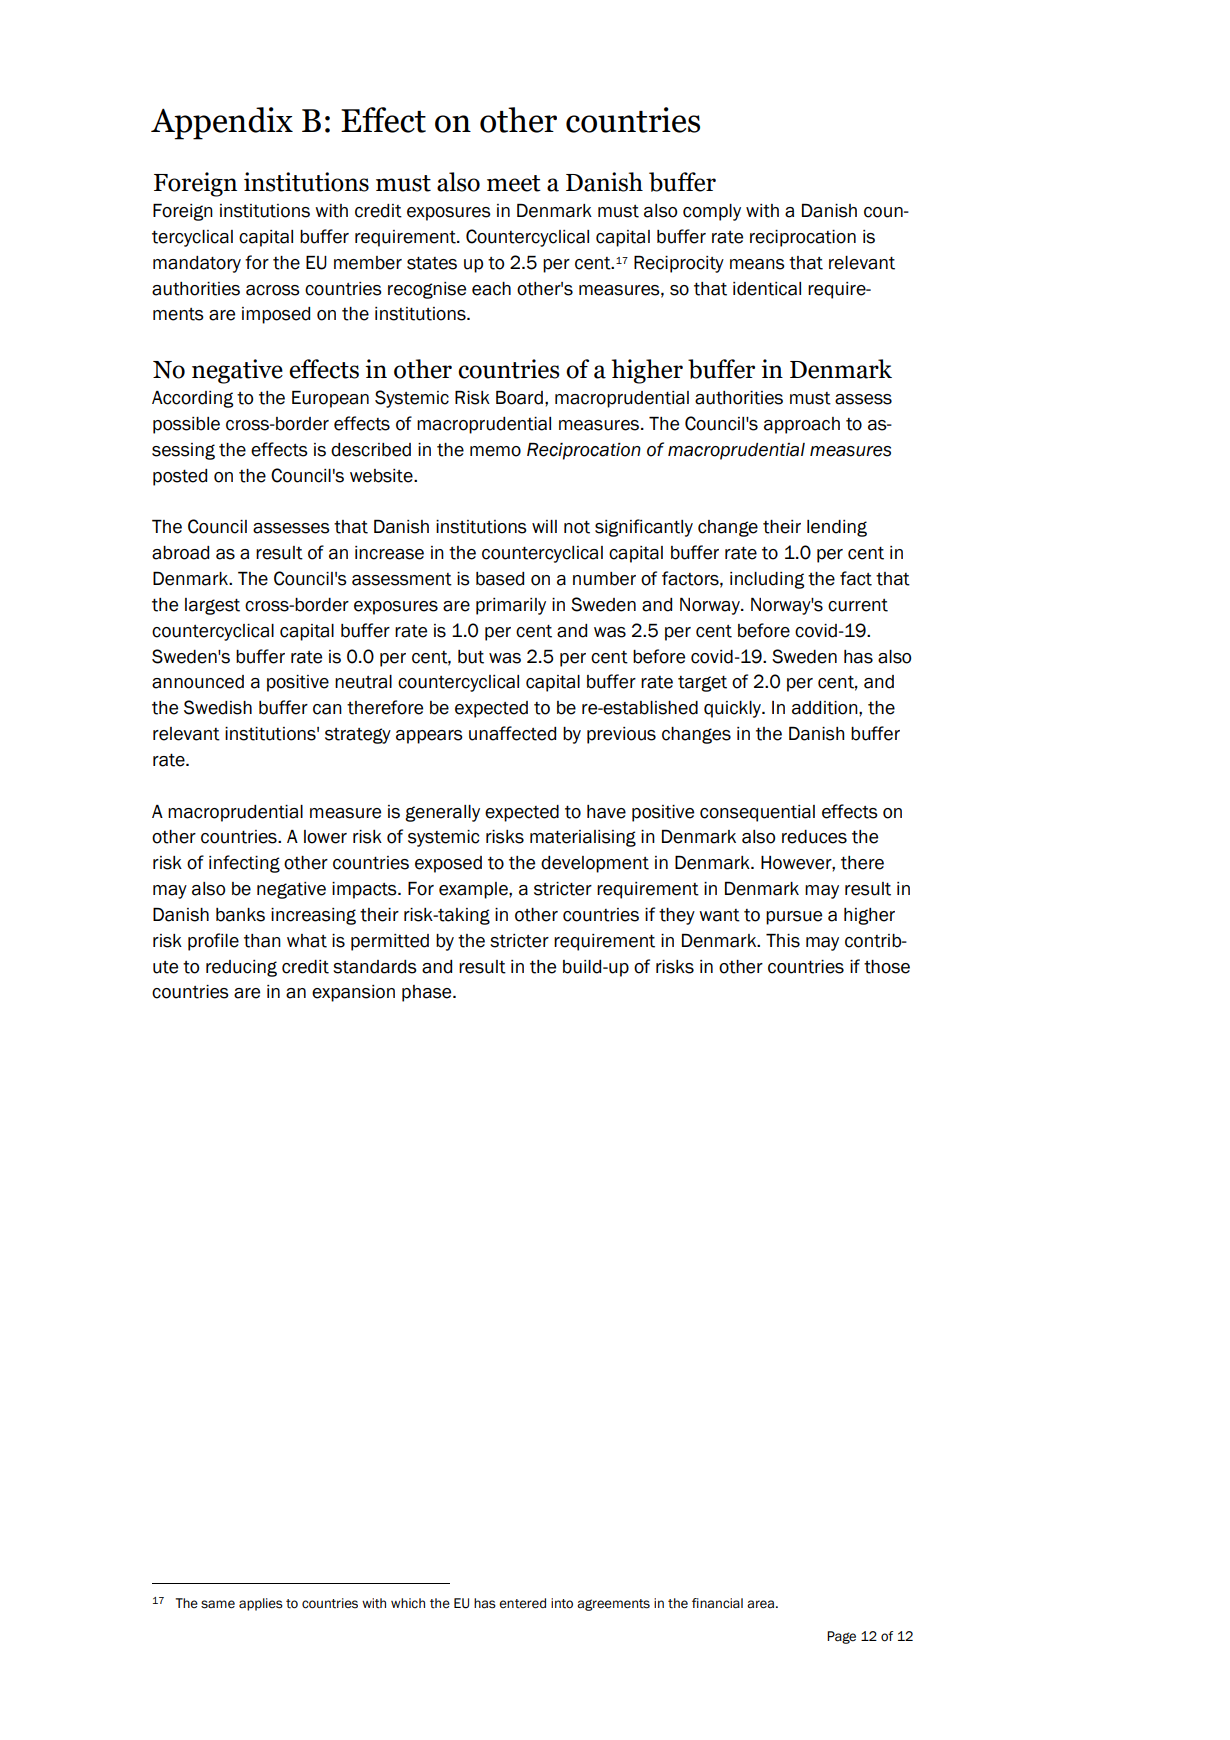 Image resolution: width=1230 pixels, height=1740 pixels. I want to click on applies, so click(261, 1604).
